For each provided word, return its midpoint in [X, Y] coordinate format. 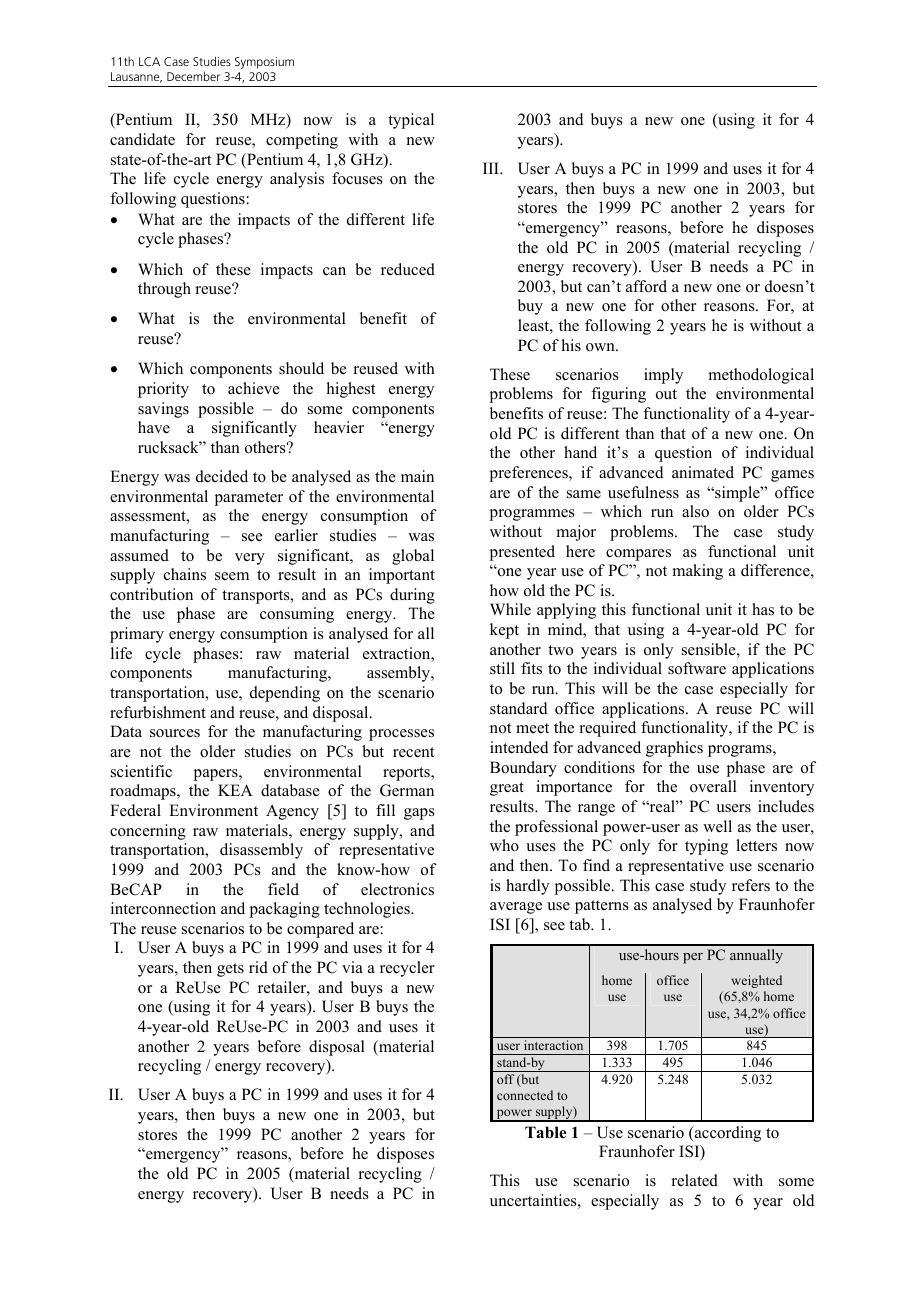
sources [175, 733]
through [164, 290]
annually [756, 956]
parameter [249, 499]
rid [258, 967]
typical [411, 121]
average [516, 908]
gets [230, 970]
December [193, 76]
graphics [674, 749]
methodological [761, 376]
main [417, 476]
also [695, 511]
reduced [408, 269]
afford [646, 286]
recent [413, 752]
